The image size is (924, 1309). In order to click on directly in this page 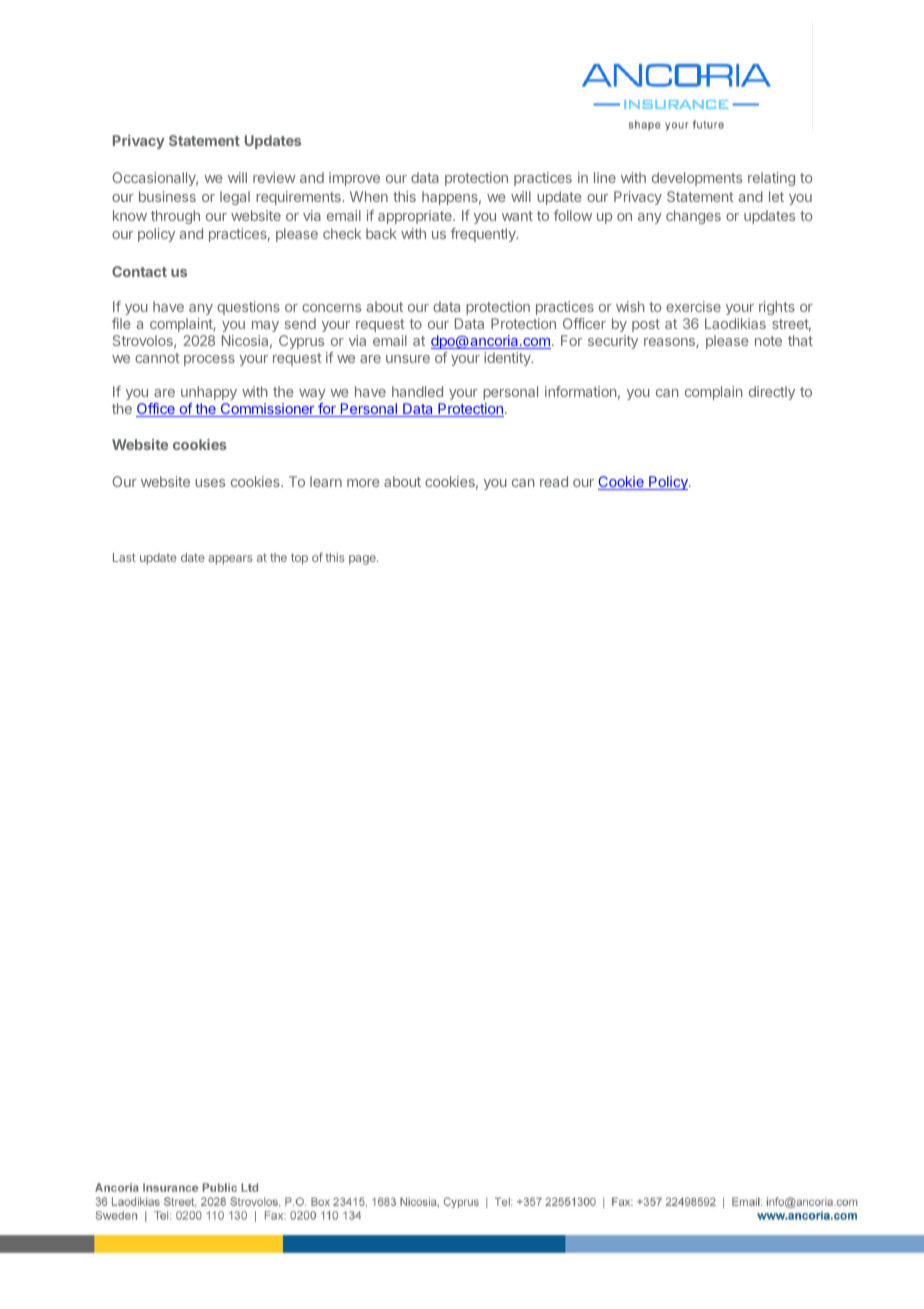, I will do `click(772, 393)`.
